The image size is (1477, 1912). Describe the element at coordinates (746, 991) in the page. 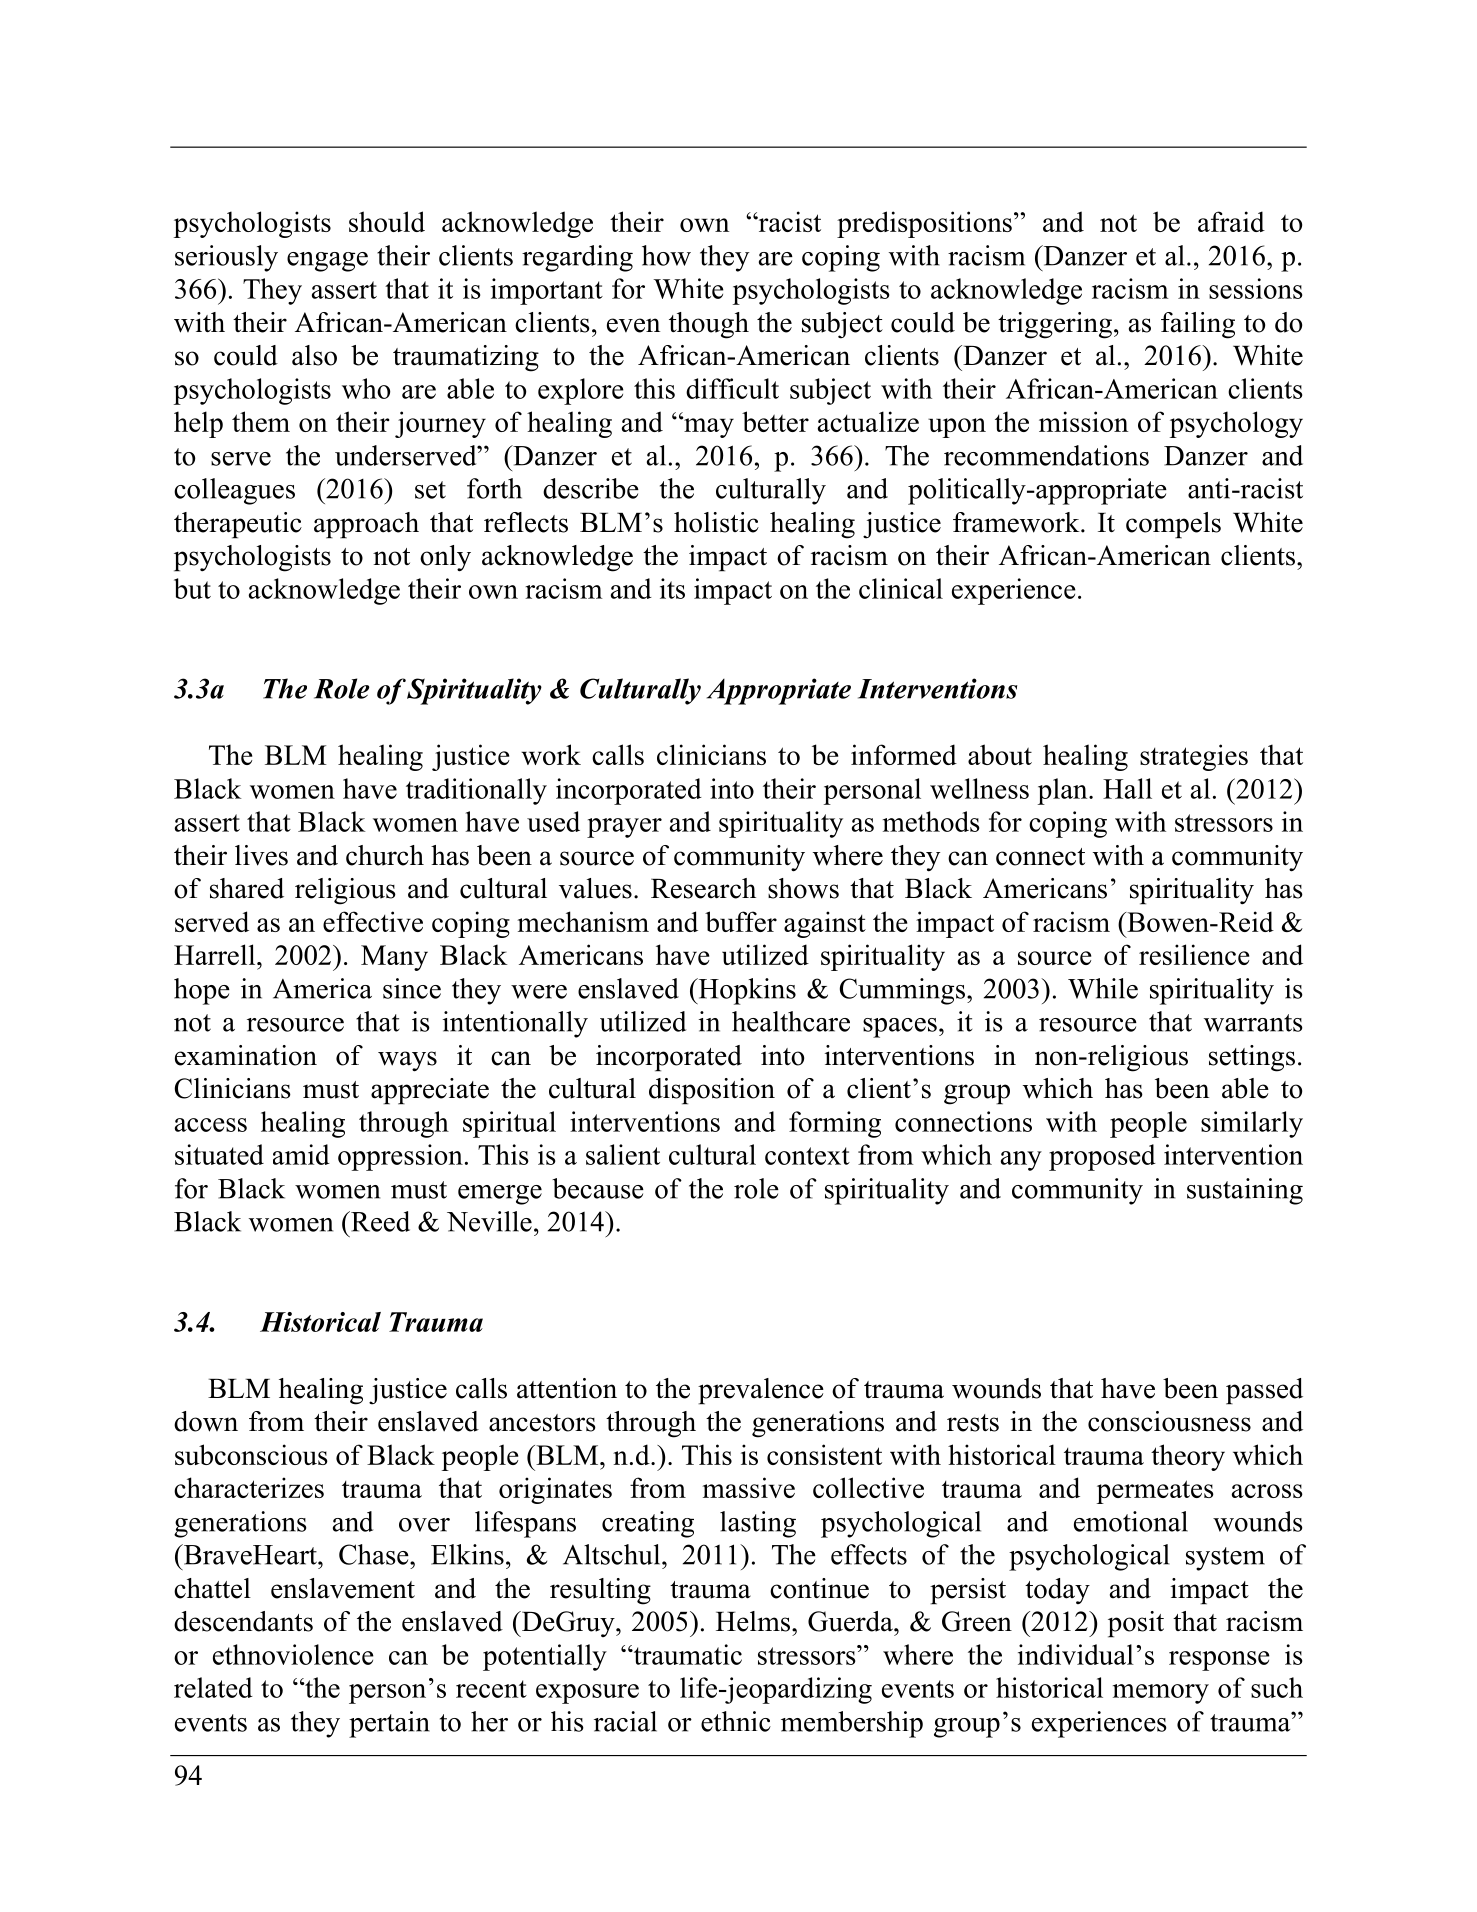

I see `Hopkins` at that location.
